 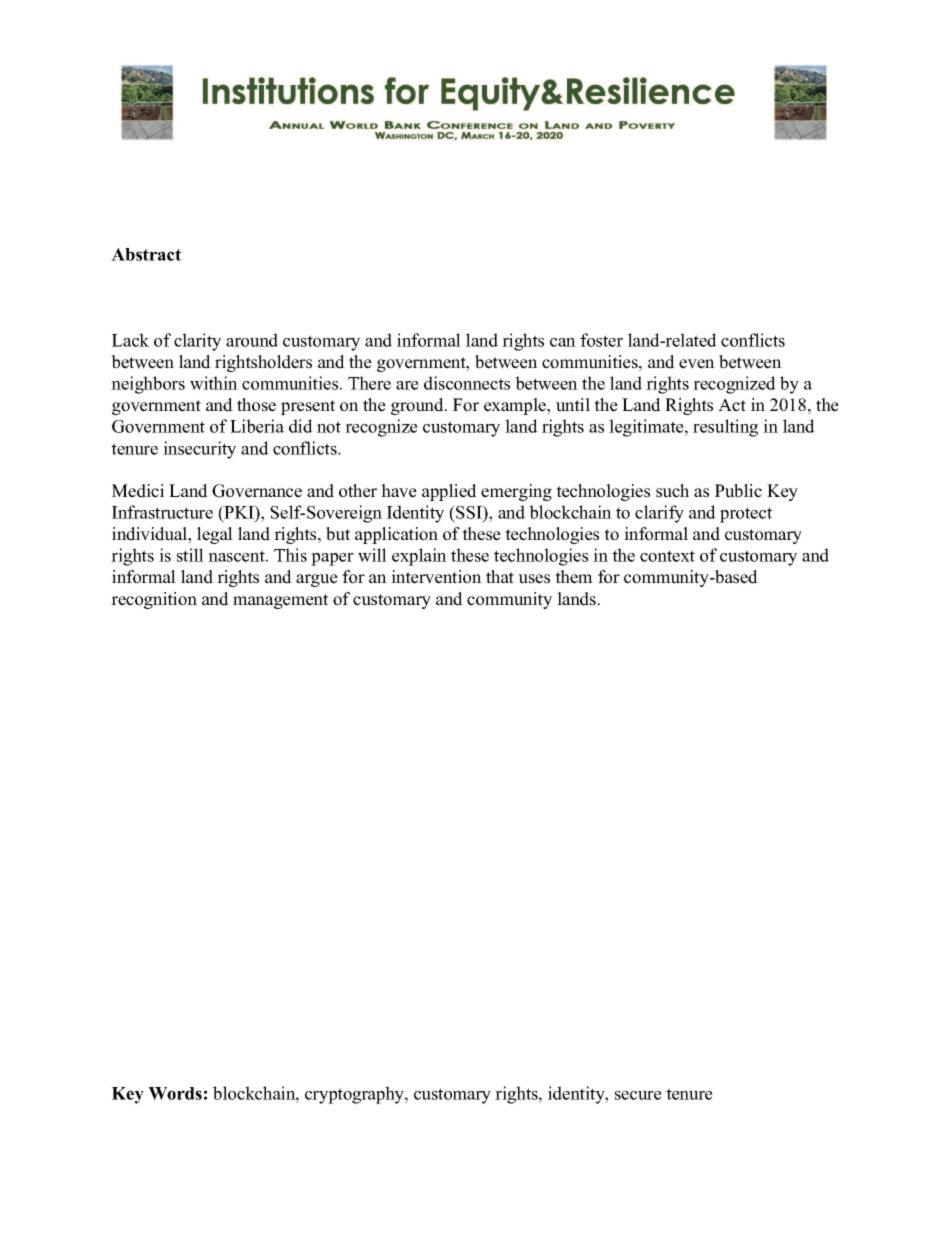 I want to click on intervention, so click(x=436, y=577).
